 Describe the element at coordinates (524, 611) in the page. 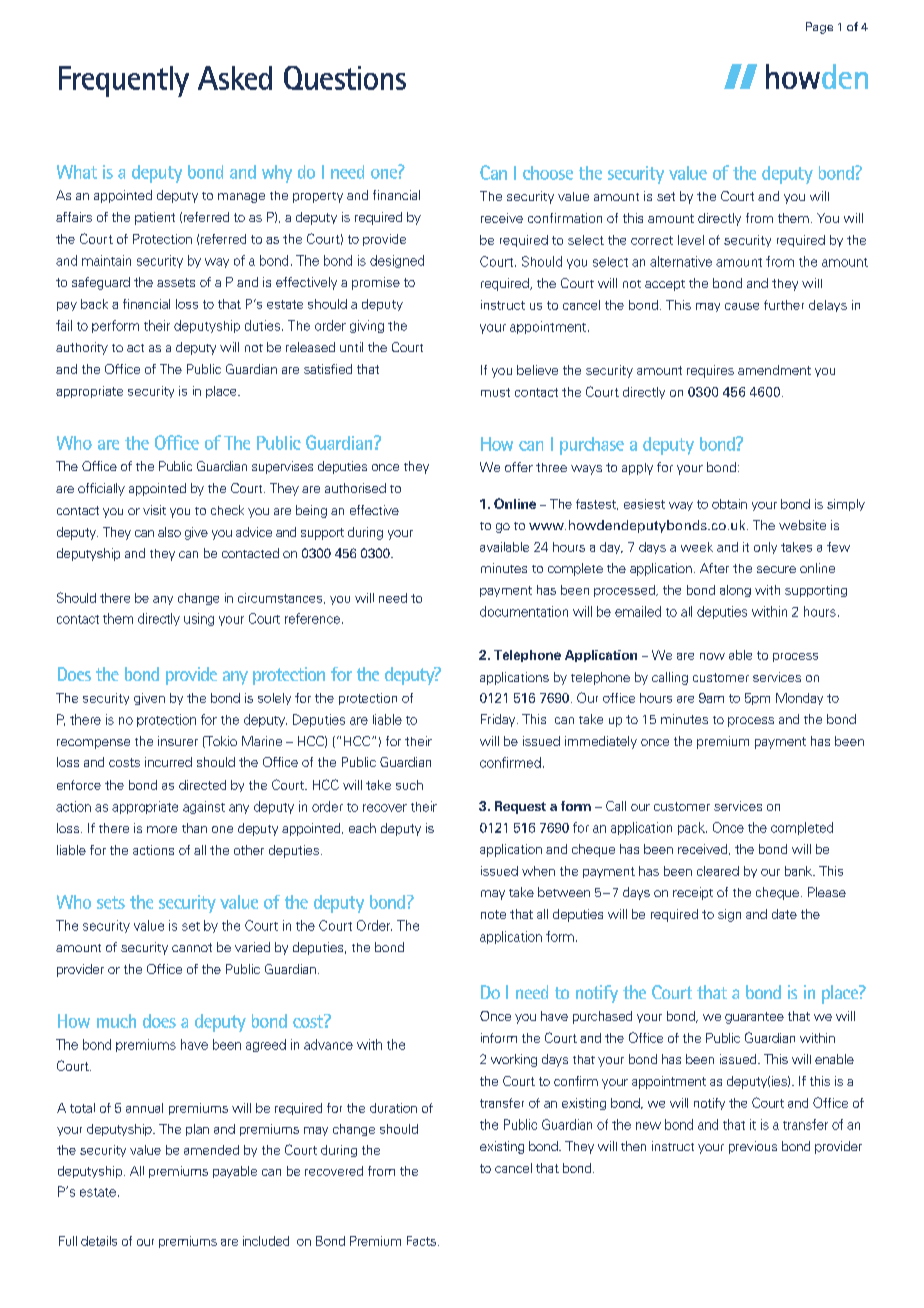

I see `documentation` at that location.
